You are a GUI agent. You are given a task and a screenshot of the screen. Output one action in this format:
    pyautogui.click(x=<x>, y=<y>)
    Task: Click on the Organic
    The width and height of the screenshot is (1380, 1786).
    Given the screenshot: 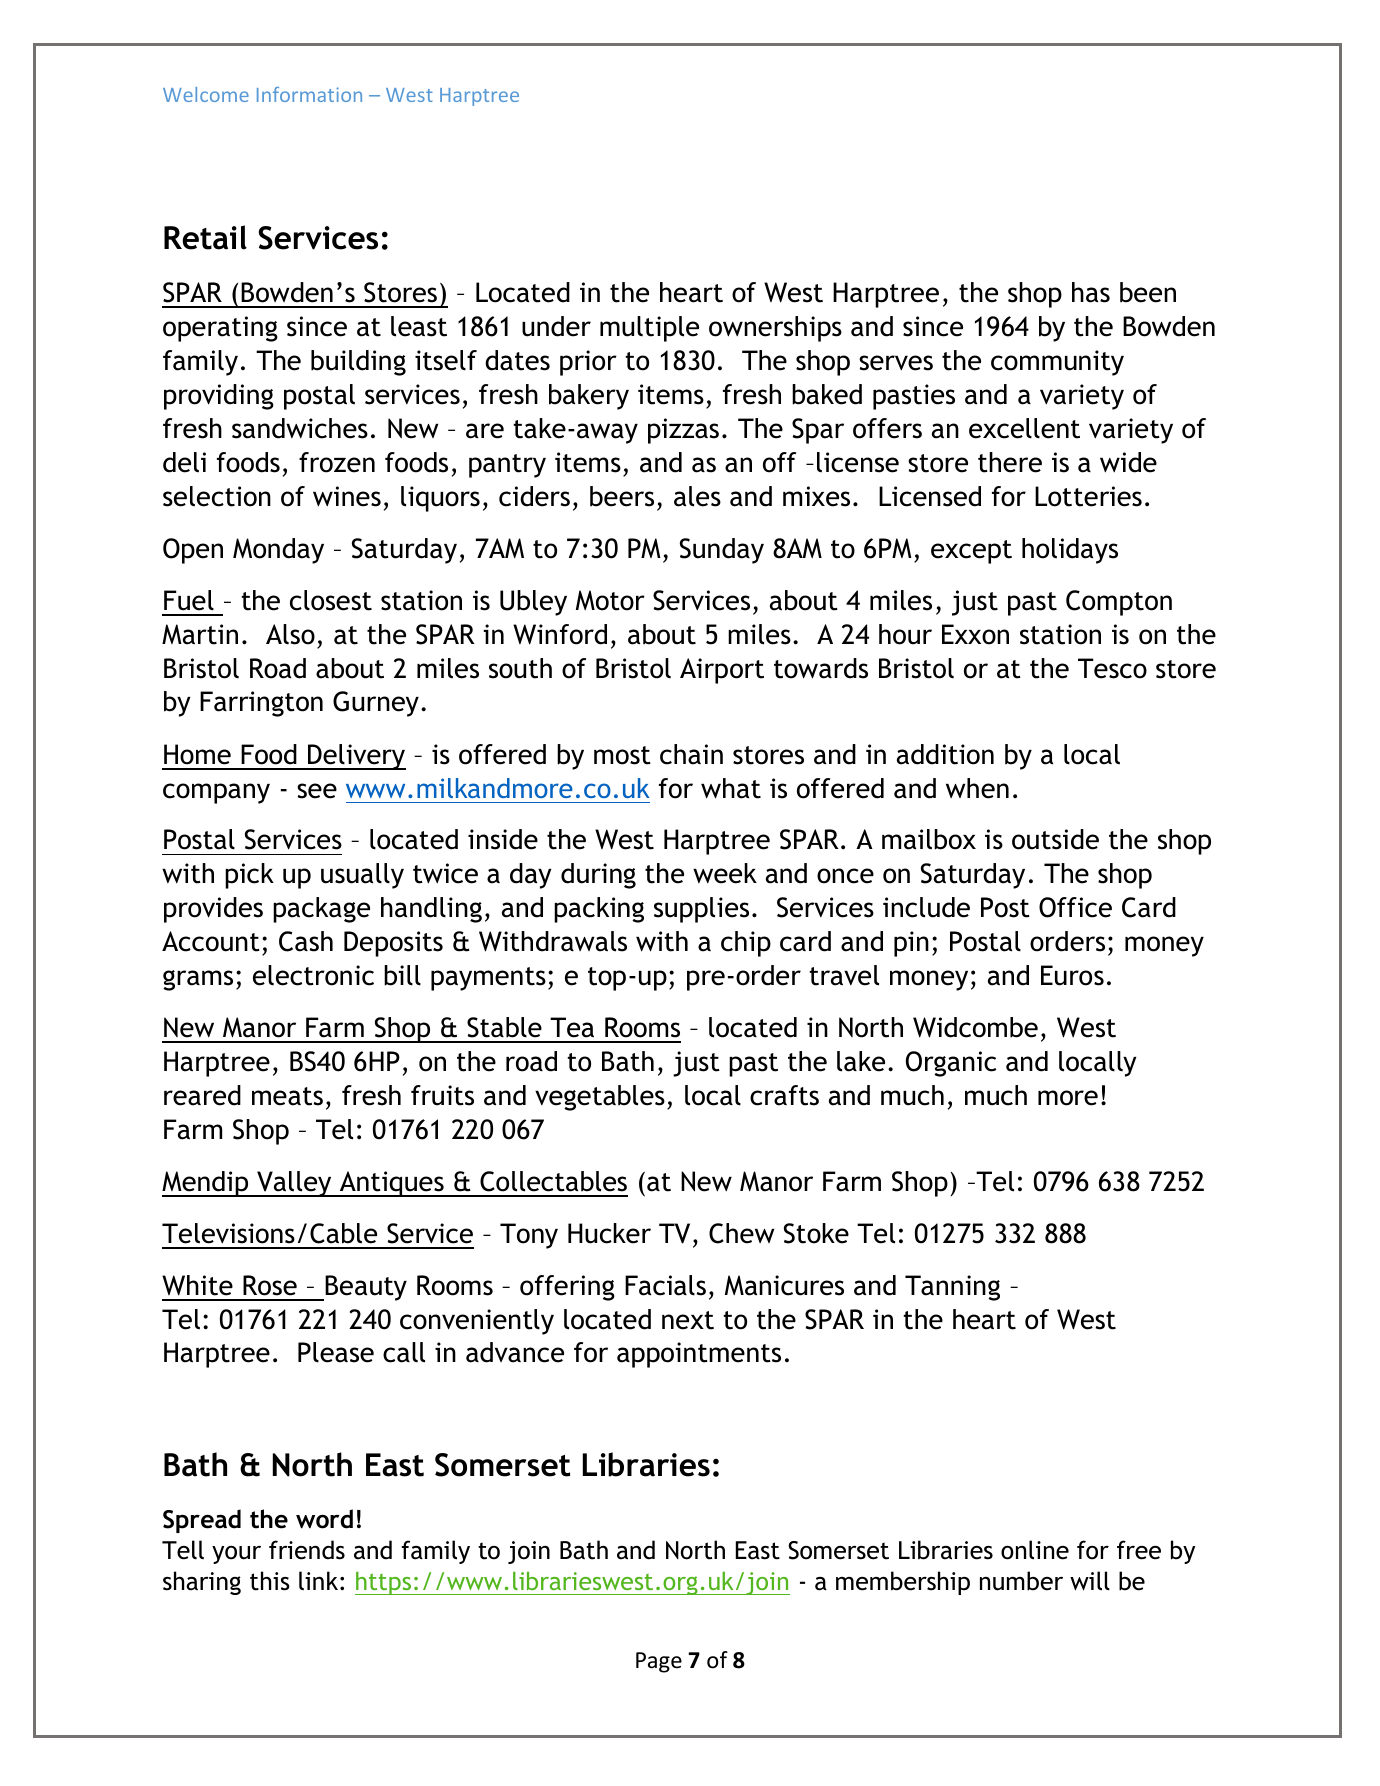 What is the action you would take?
    pyautogui.click(x=951, y=1064)
